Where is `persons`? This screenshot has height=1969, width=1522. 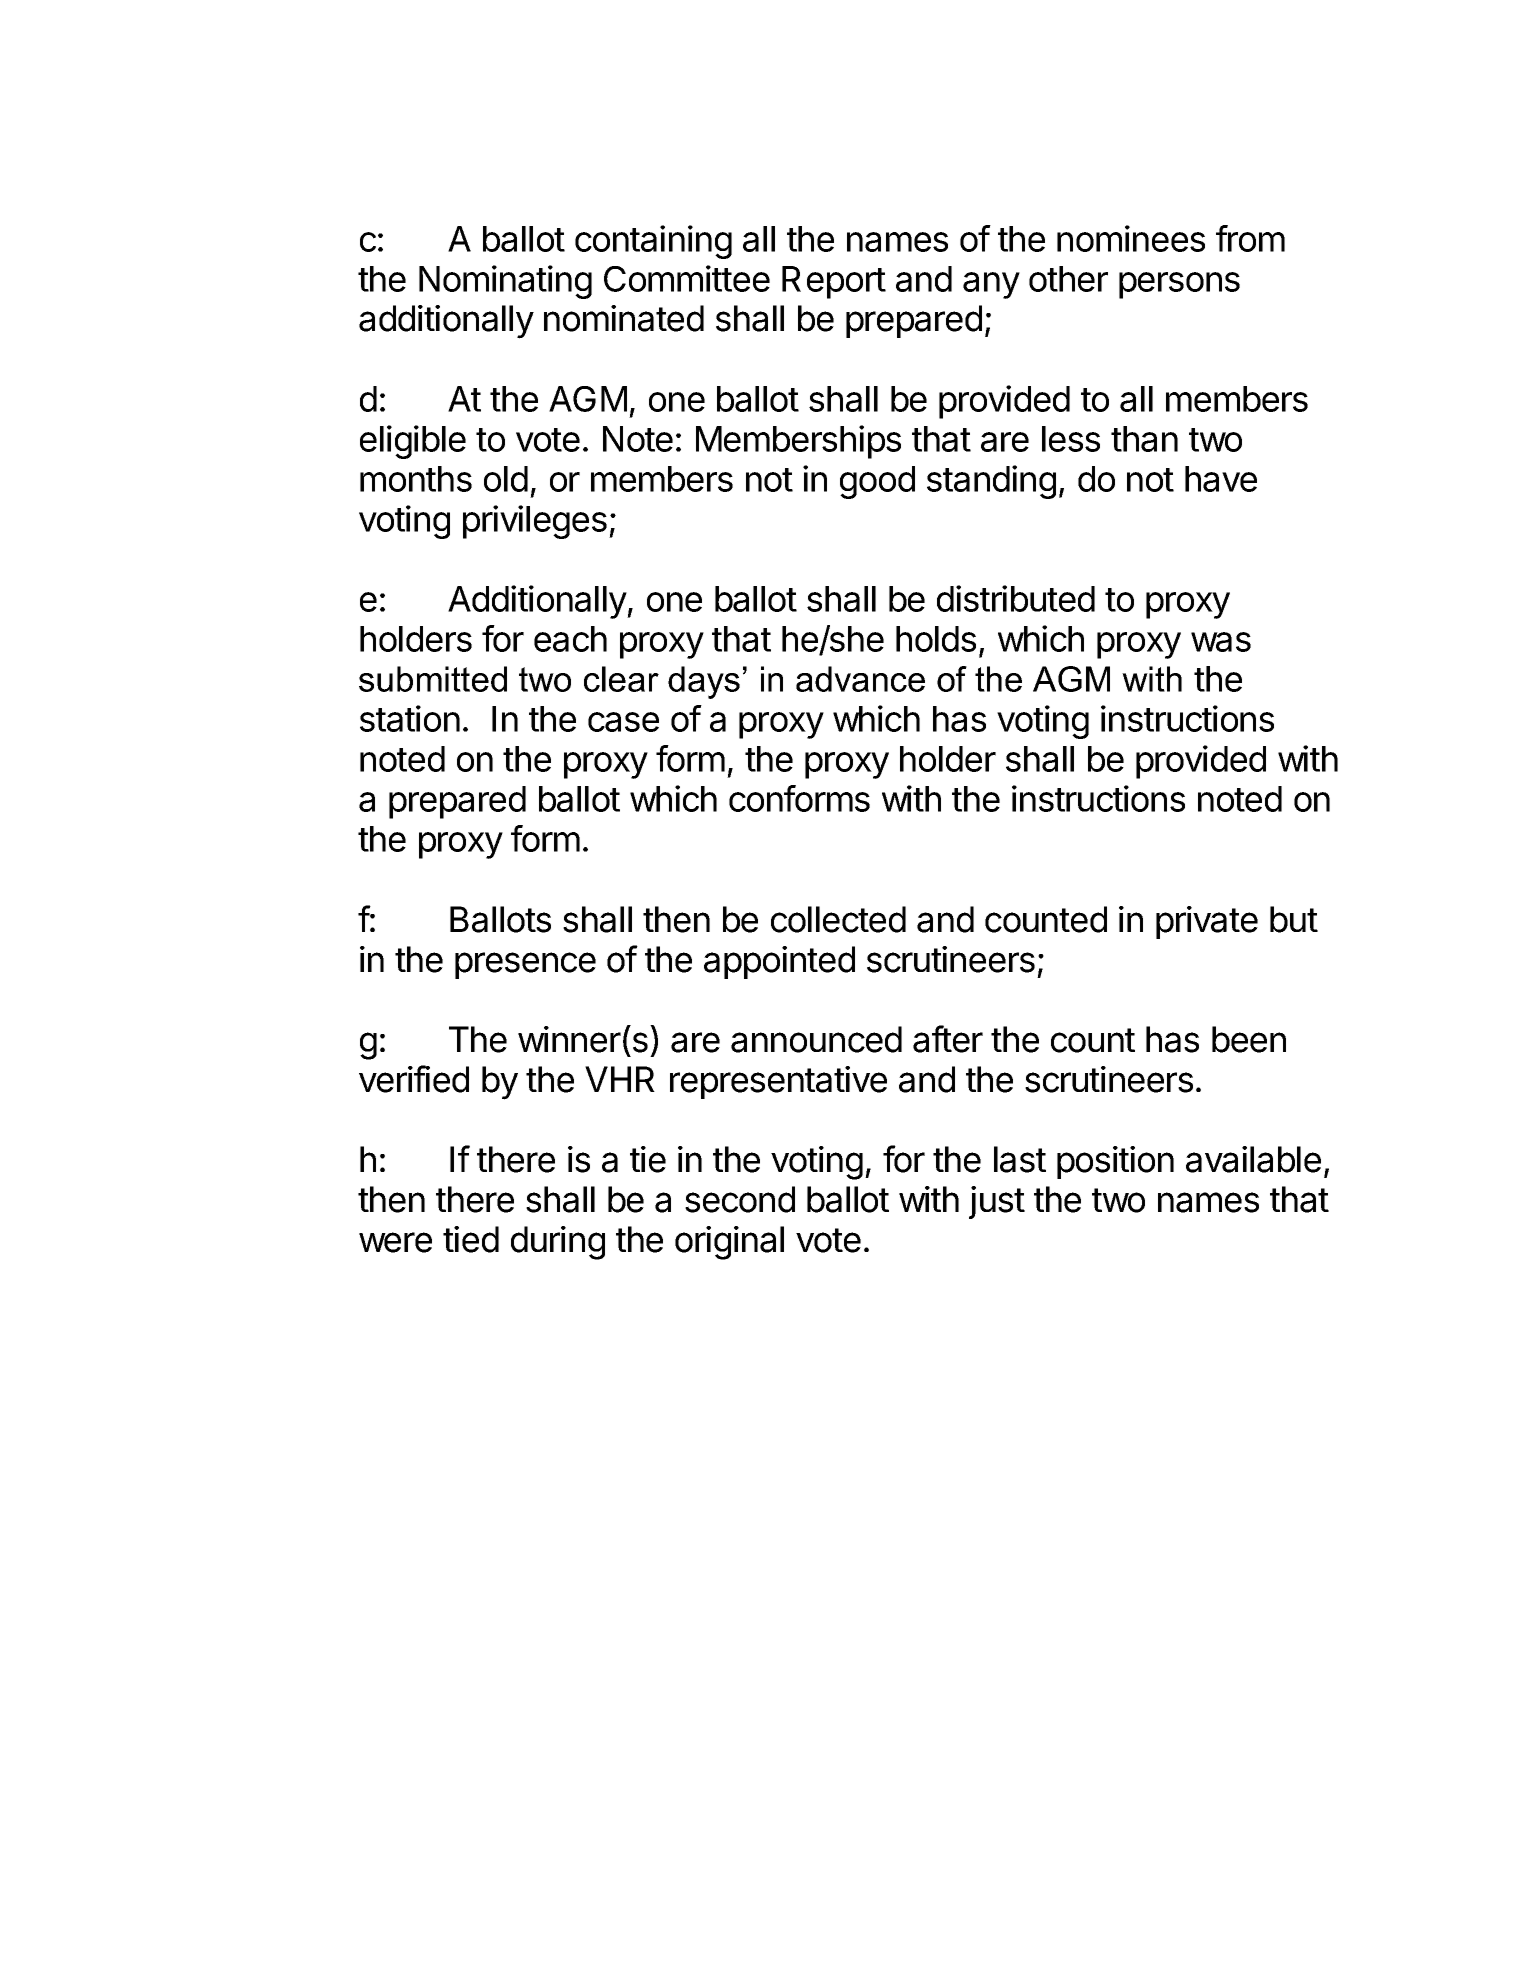
persons is located at coordinates (1179, 285).
